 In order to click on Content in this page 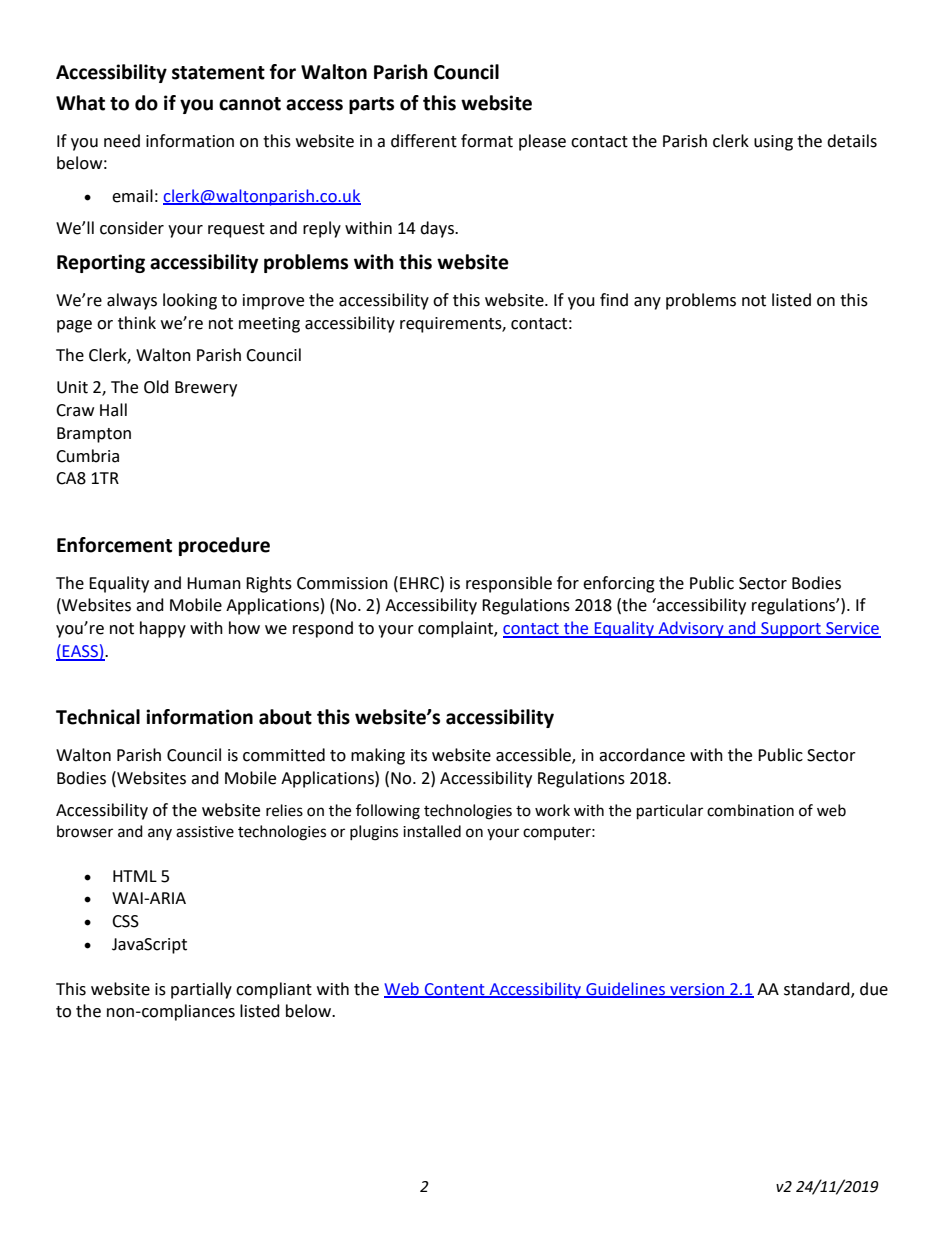, I will do `click(455, 990)`.
